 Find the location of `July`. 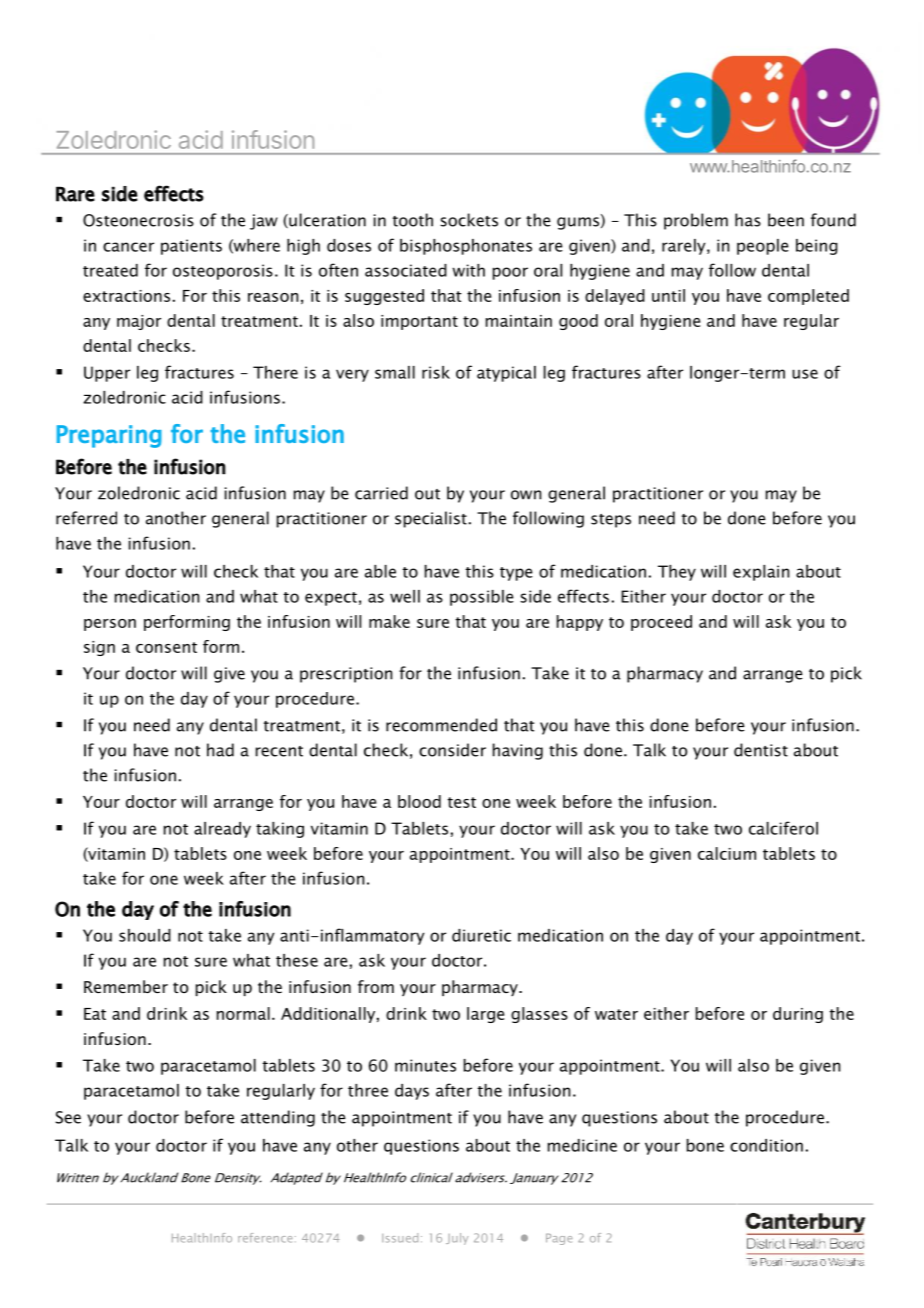

July is located at coordinates (457, 1239).
